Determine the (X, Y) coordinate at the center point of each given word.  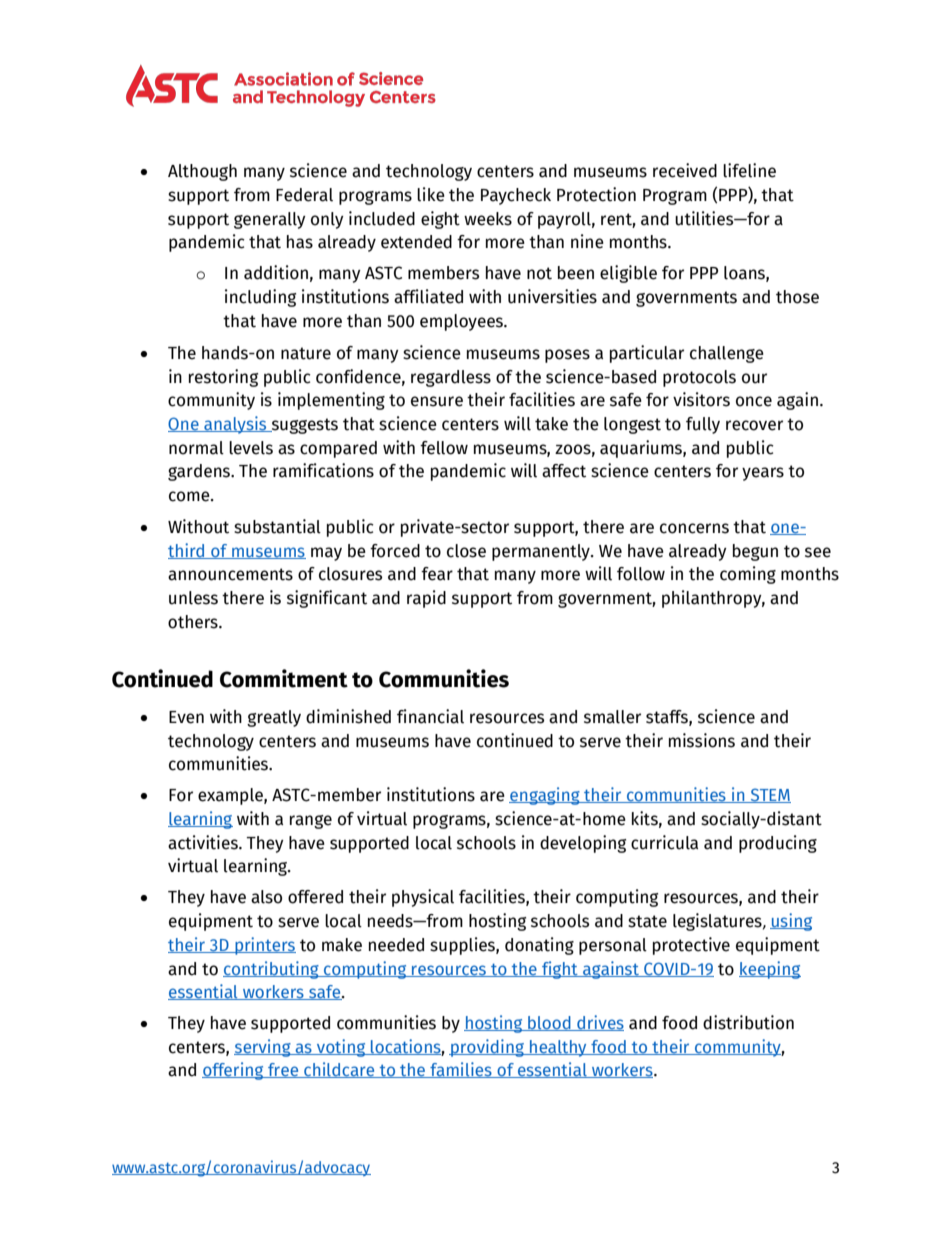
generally (270, 220)
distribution (748, 1022)
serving (263, 1048)
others (194, 622)
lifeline (749, 170)
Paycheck (516, 196)
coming (748, 575)
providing (488, 1048)
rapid (426, 599)
